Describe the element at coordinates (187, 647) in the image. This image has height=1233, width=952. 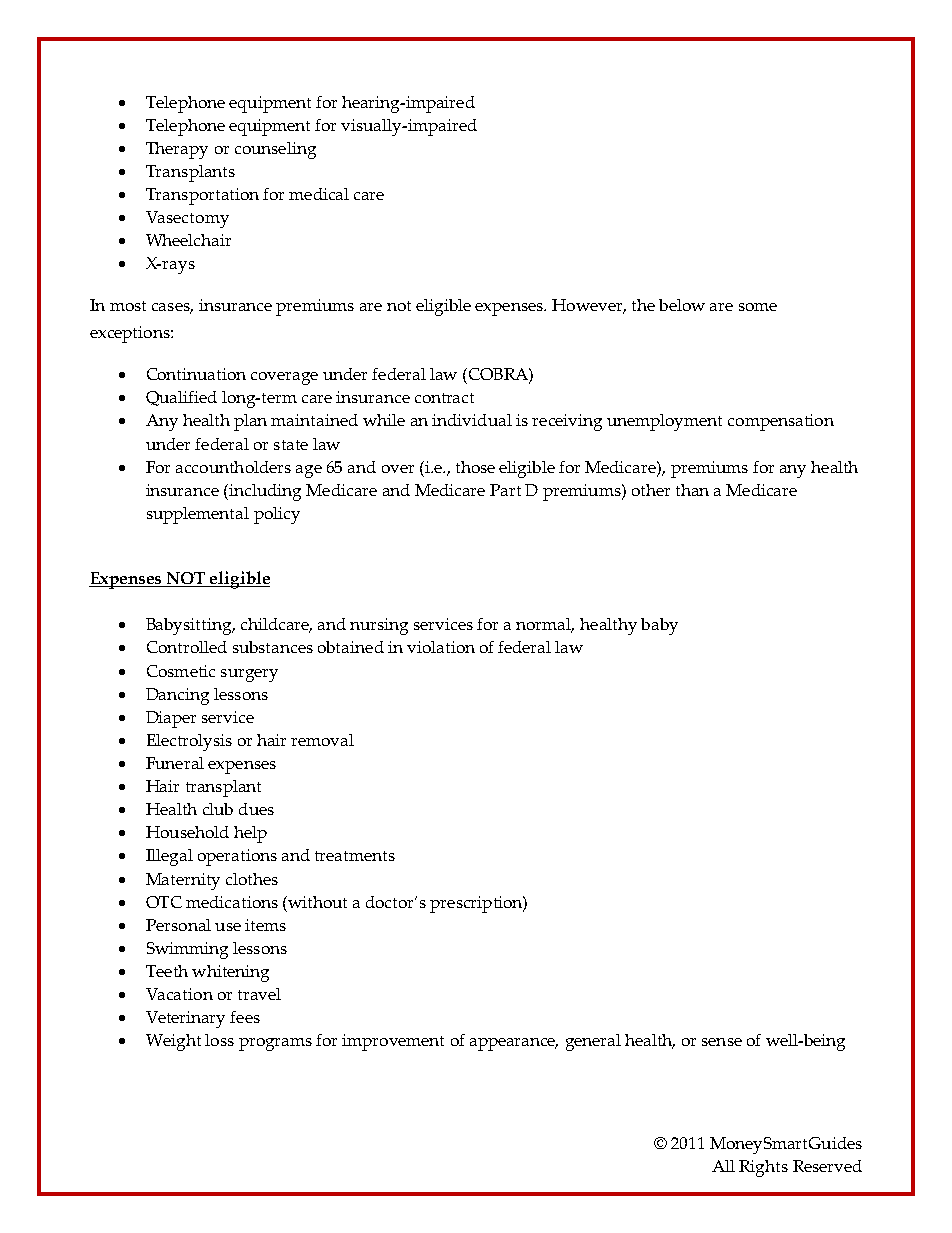
I see `Controlled` at that location.
